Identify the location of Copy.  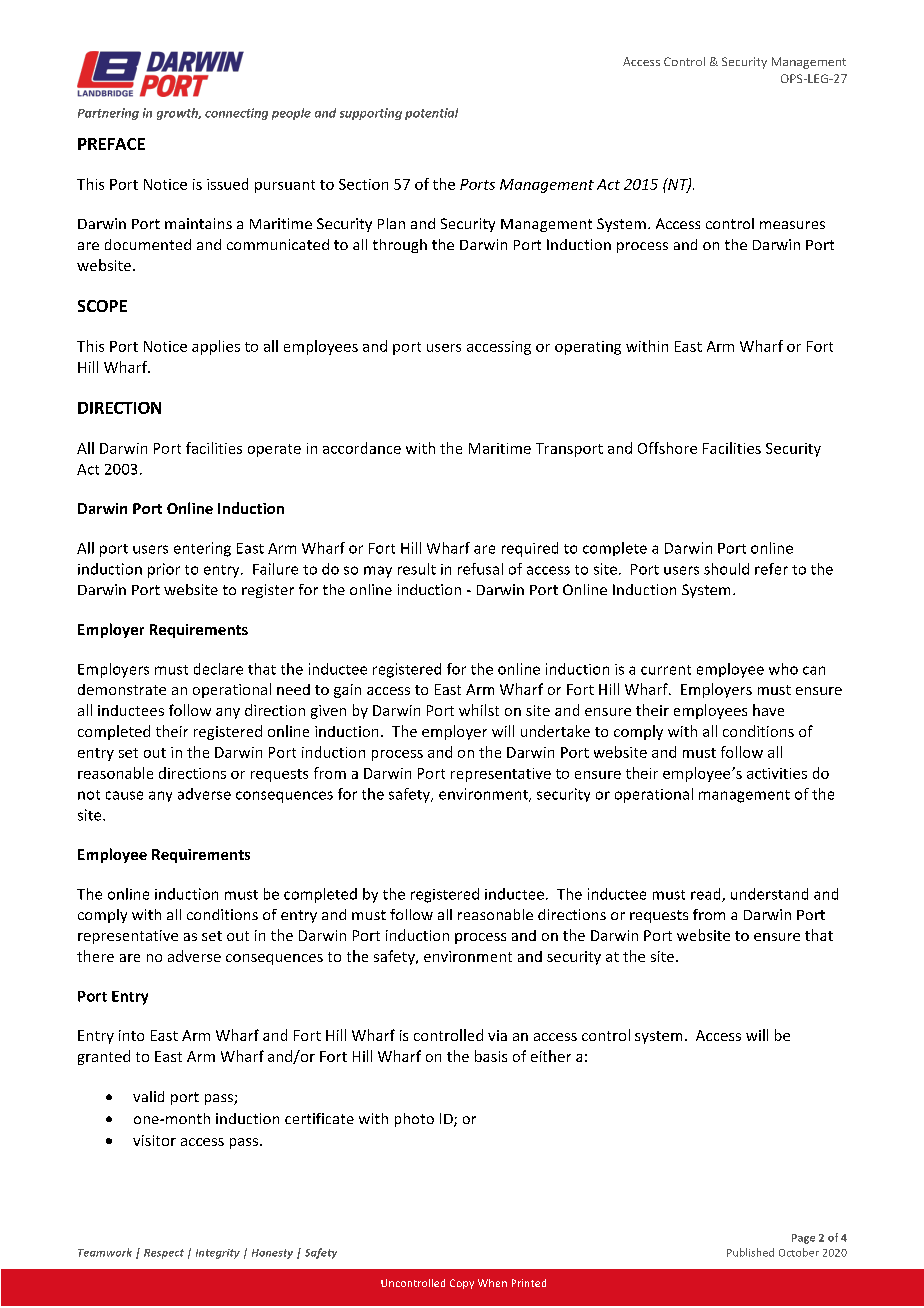
(462, 1284).
